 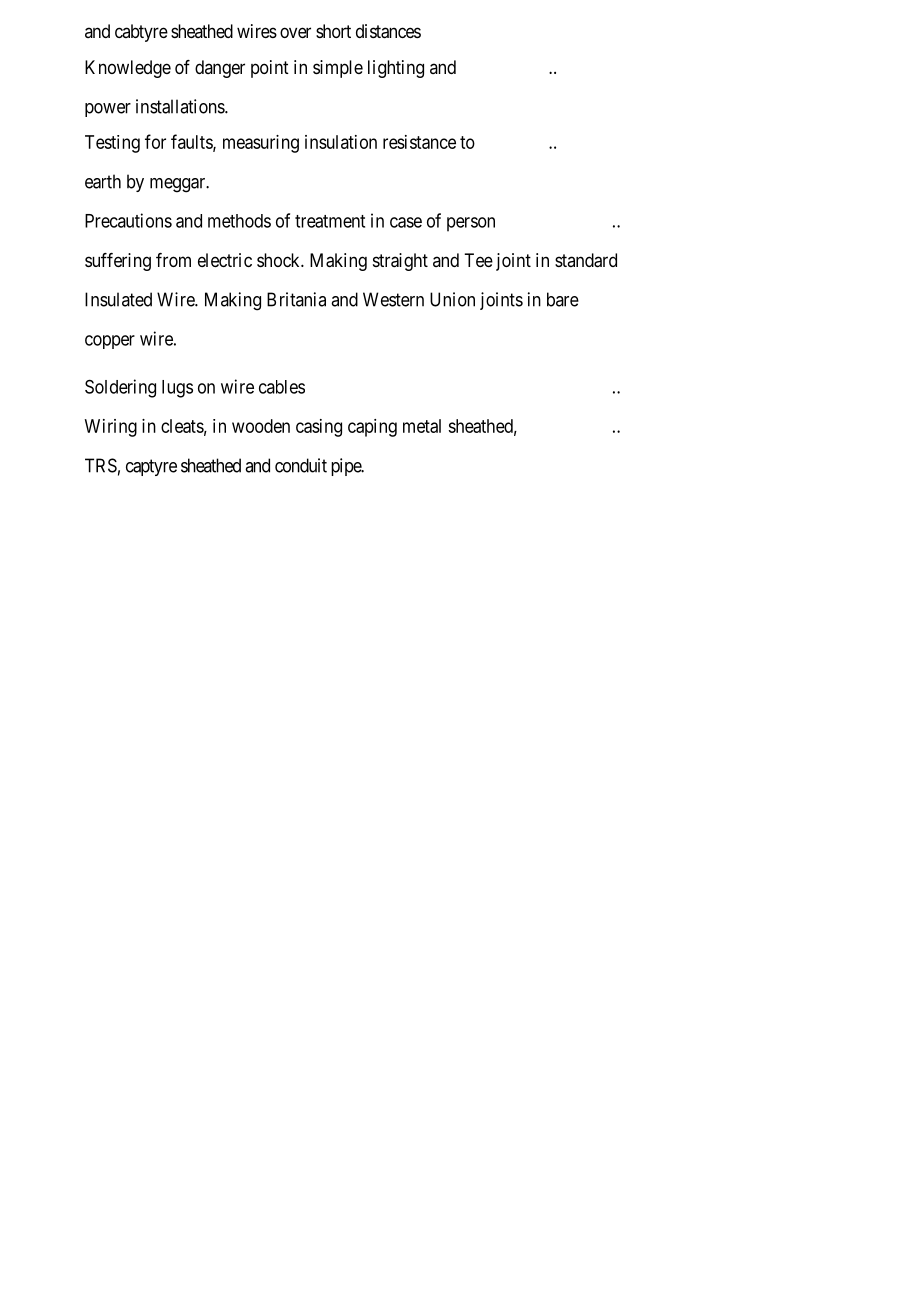 I want to click on Wiring, so click(x=111, y=428).
